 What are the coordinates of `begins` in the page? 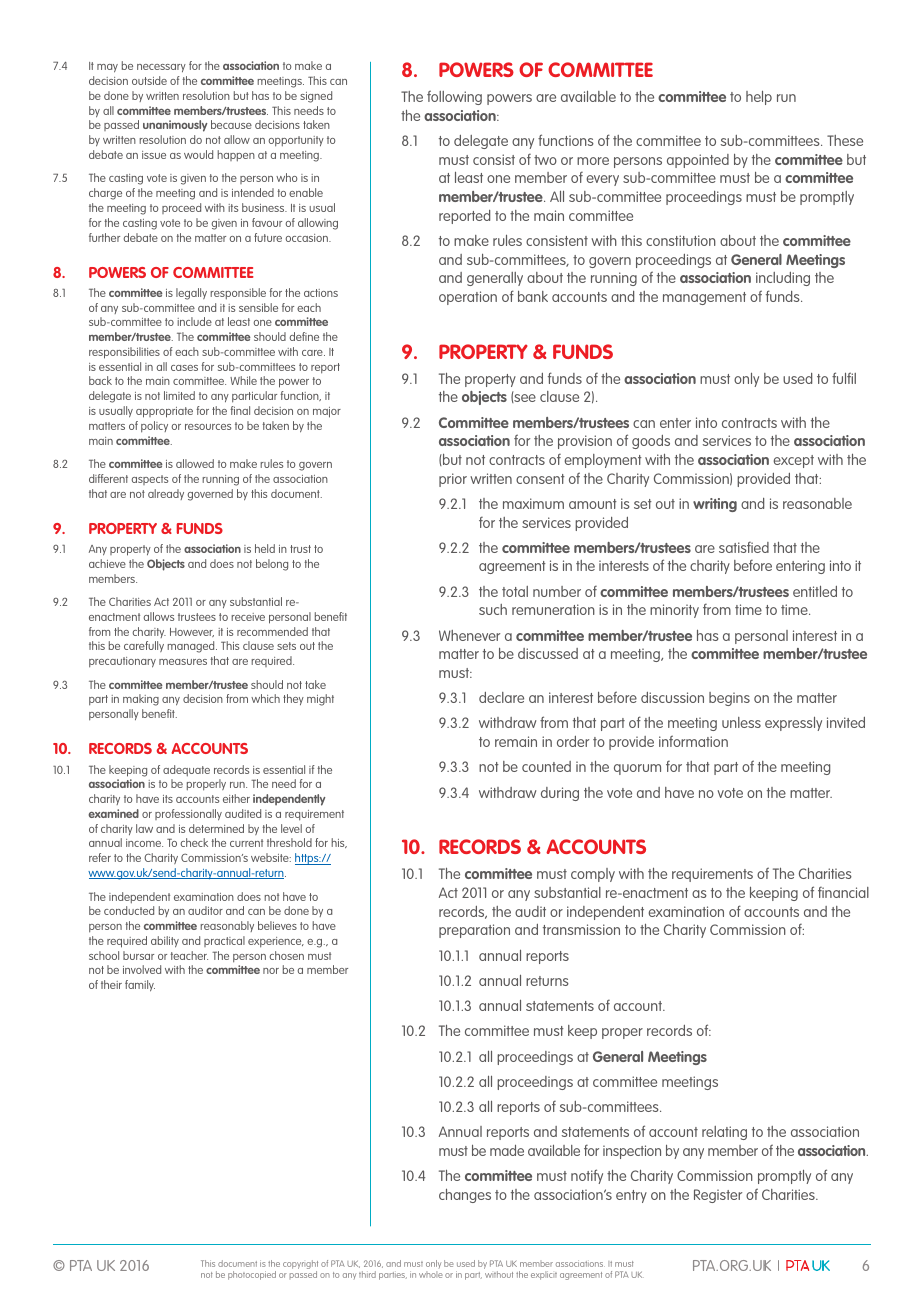 It's located at (729, 699).
